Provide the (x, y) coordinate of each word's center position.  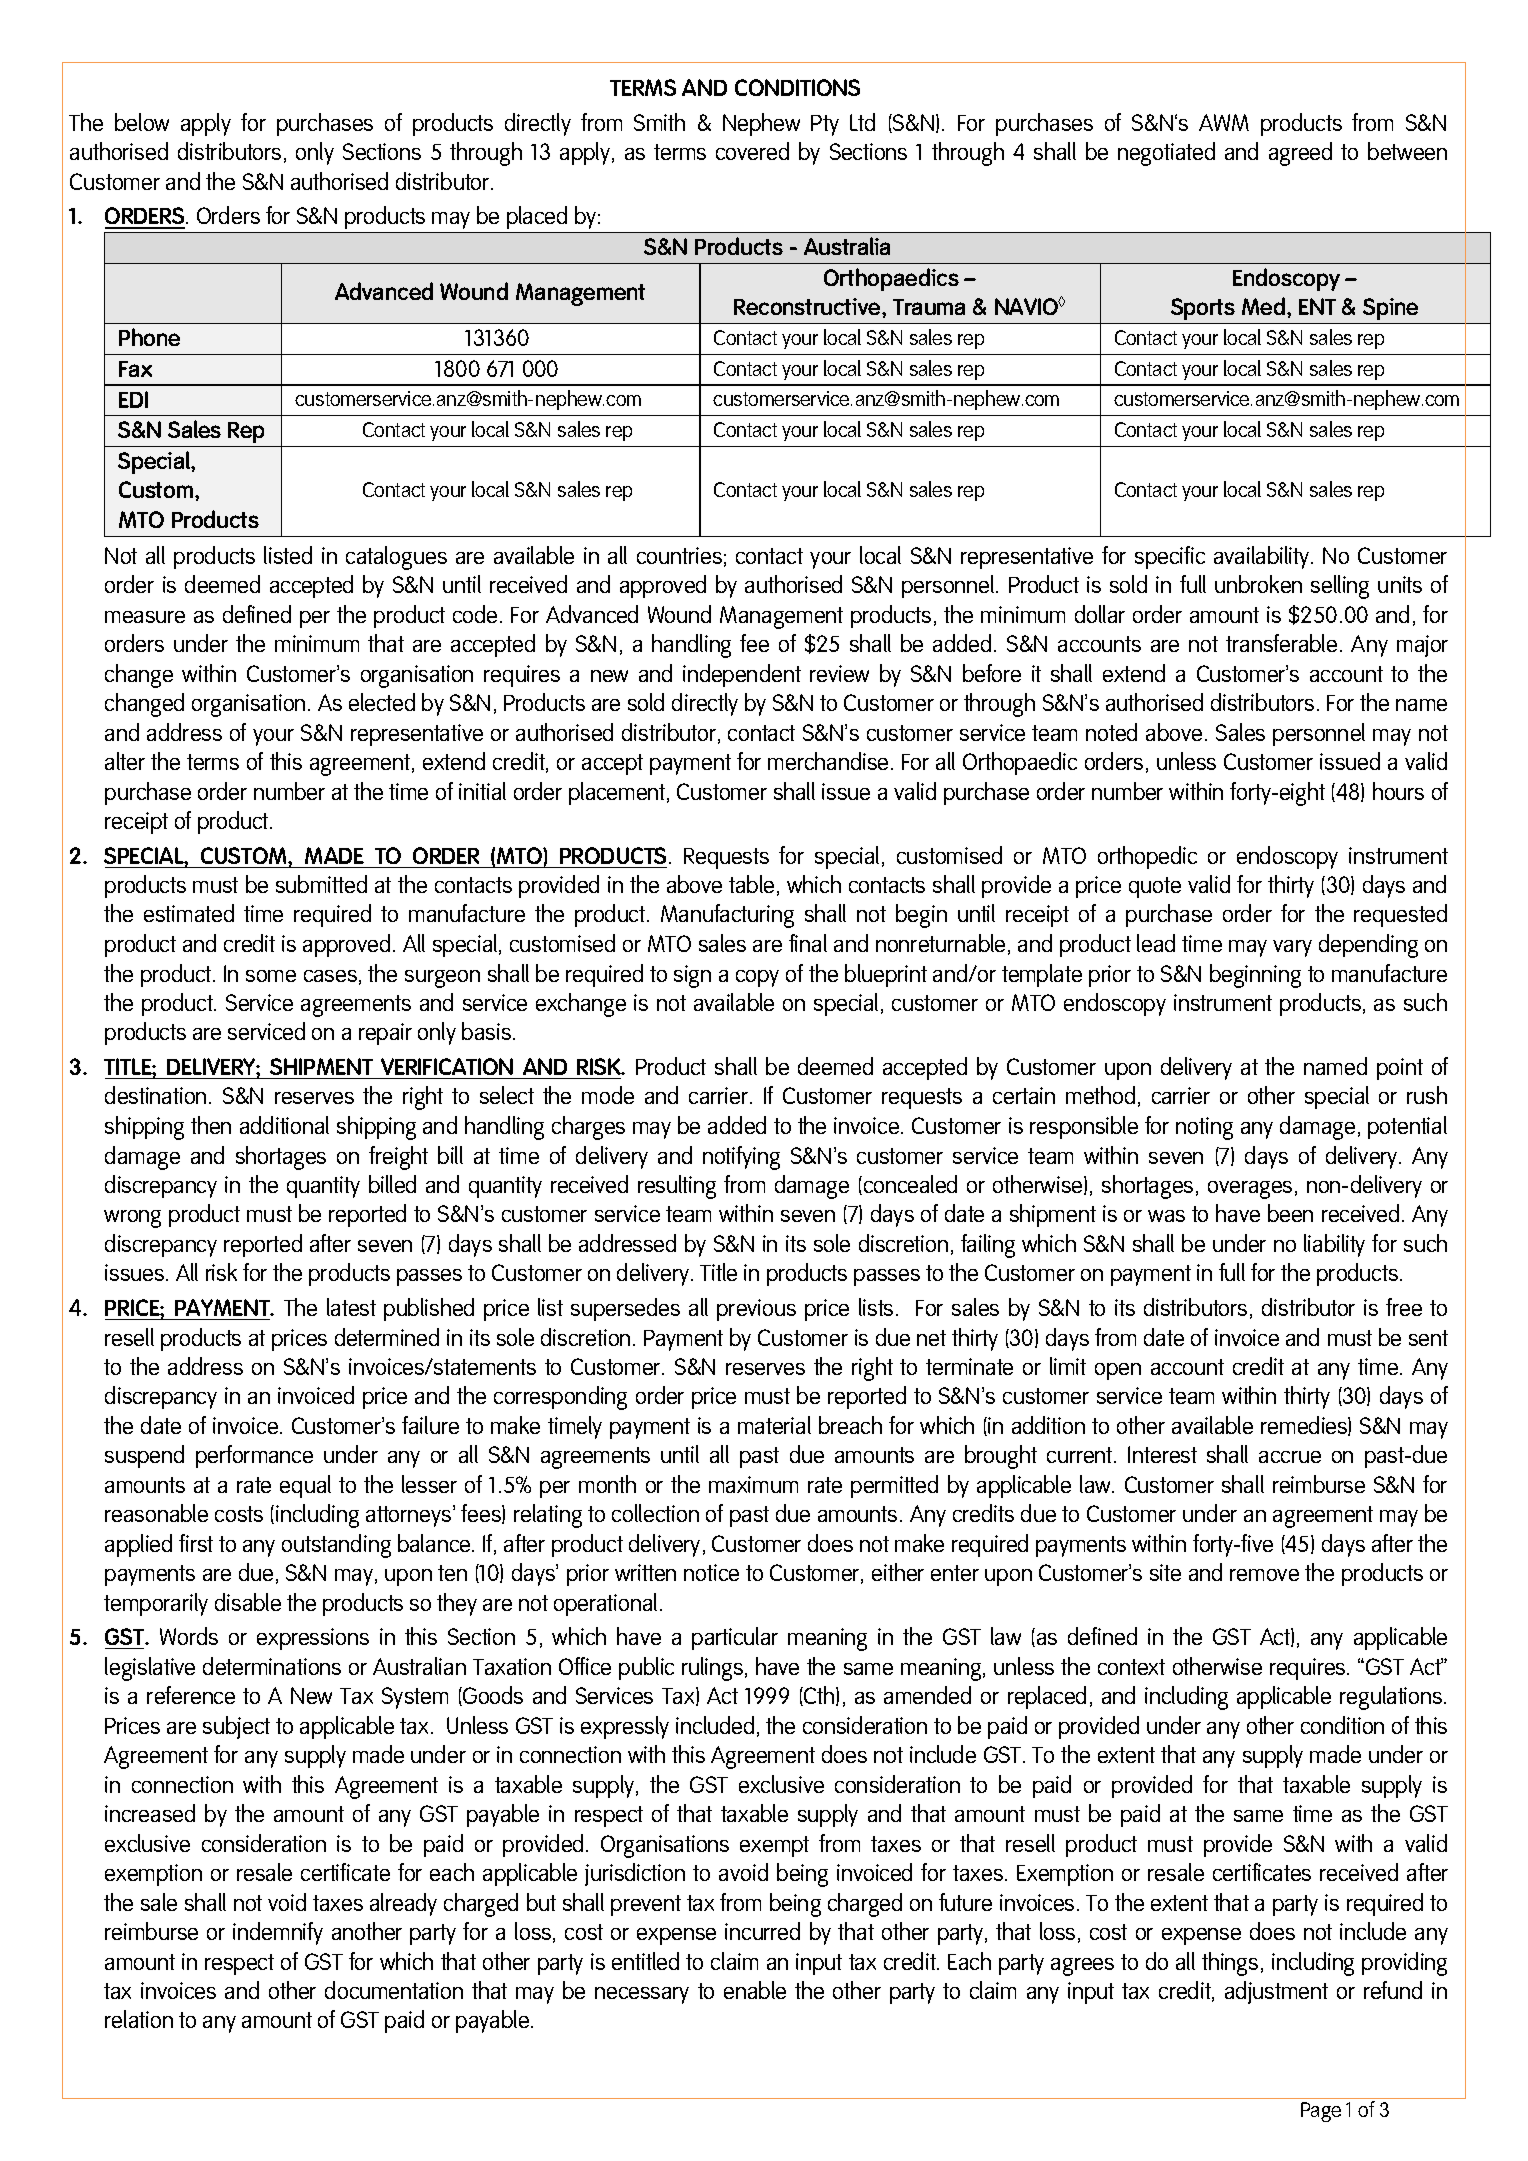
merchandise (828, 761)
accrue (1290, 1457)
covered (752, 151)
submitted (321, 884)
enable (755, 1990)
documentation (394, 1990)
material (774, 1425)
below (142, 122)
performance (254, 1456)
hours (1398, 791)
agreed (1300, 154)
